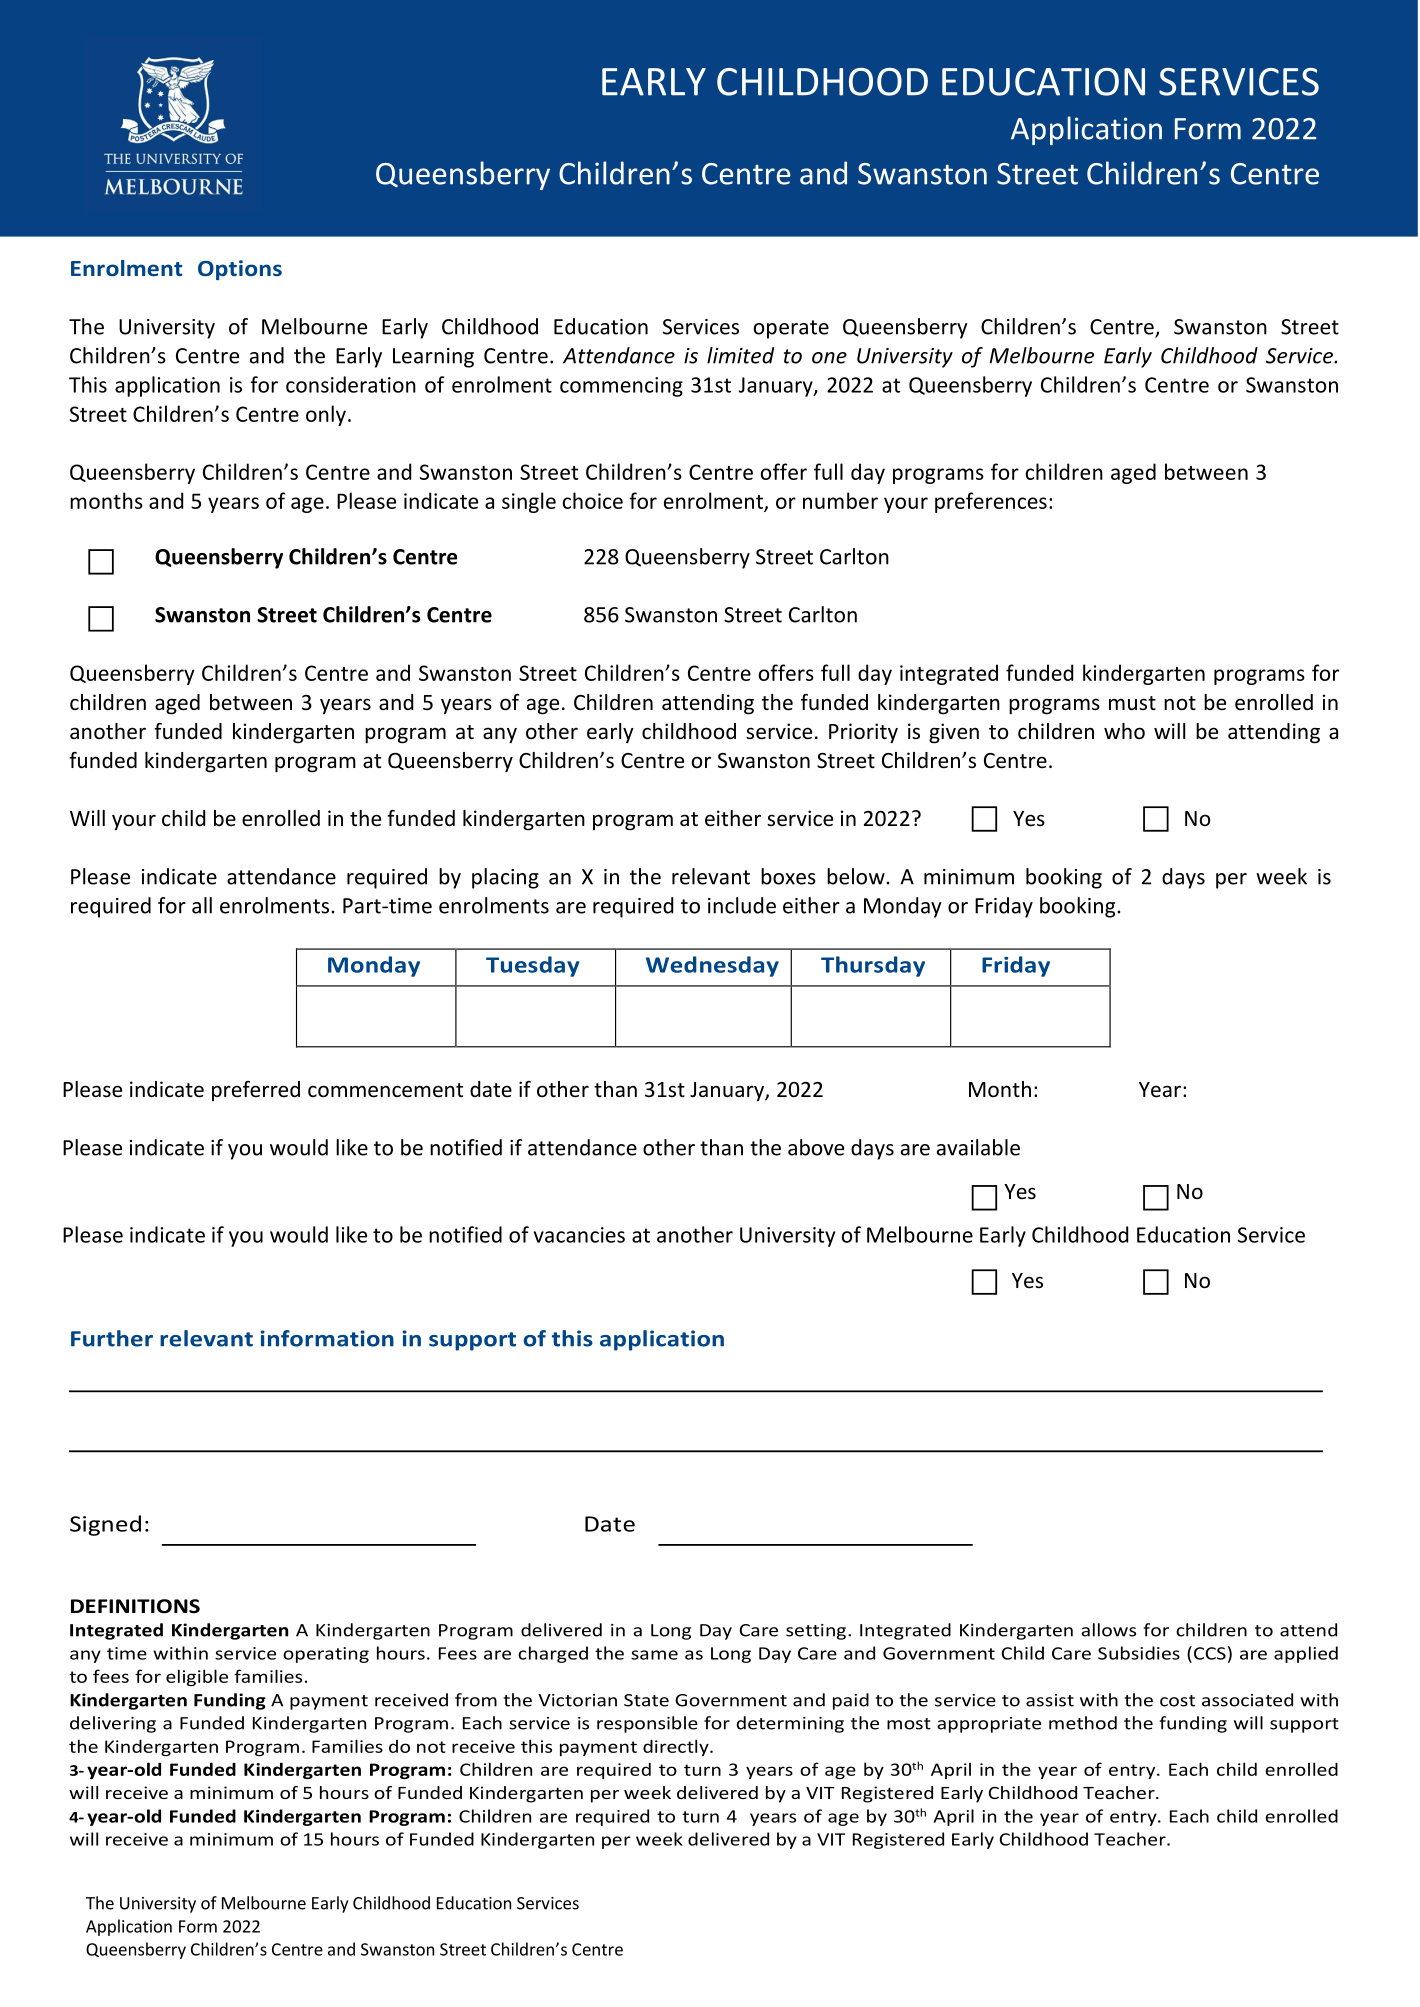 The width and height of the screenshot is (1420, 2007). Describe the element at coordinates (978, 1147) in the screenshot. I see `available` at that location.
